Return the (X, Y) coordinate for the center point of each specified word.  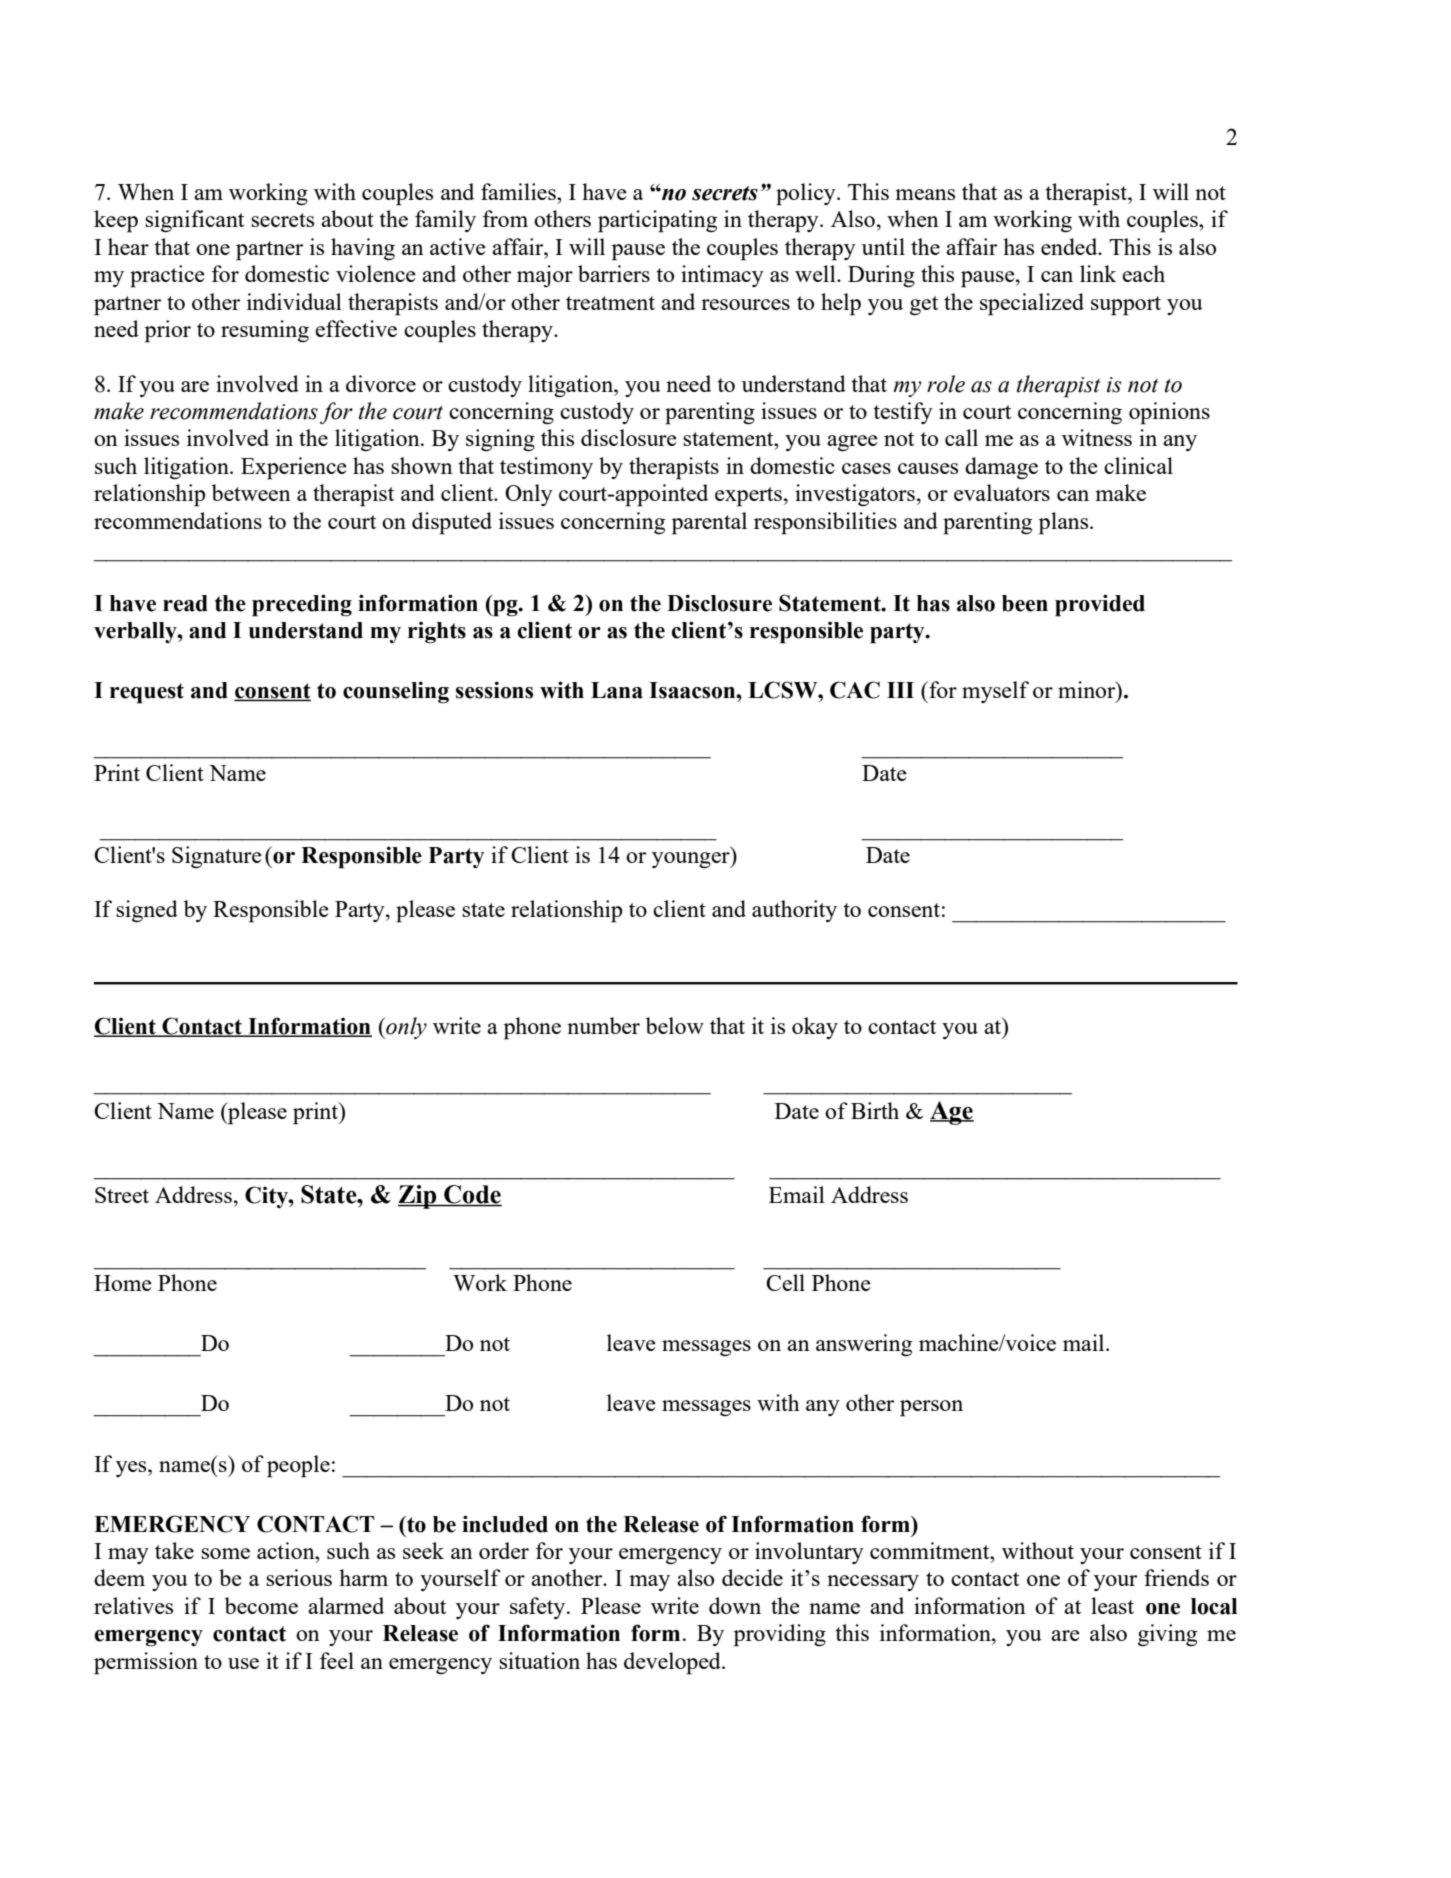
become (261, 1605)
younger (692, 860)
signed (147, 911)
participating (657, 221)
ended (1070, 246)
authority (794, 911)
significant (194, 221)
